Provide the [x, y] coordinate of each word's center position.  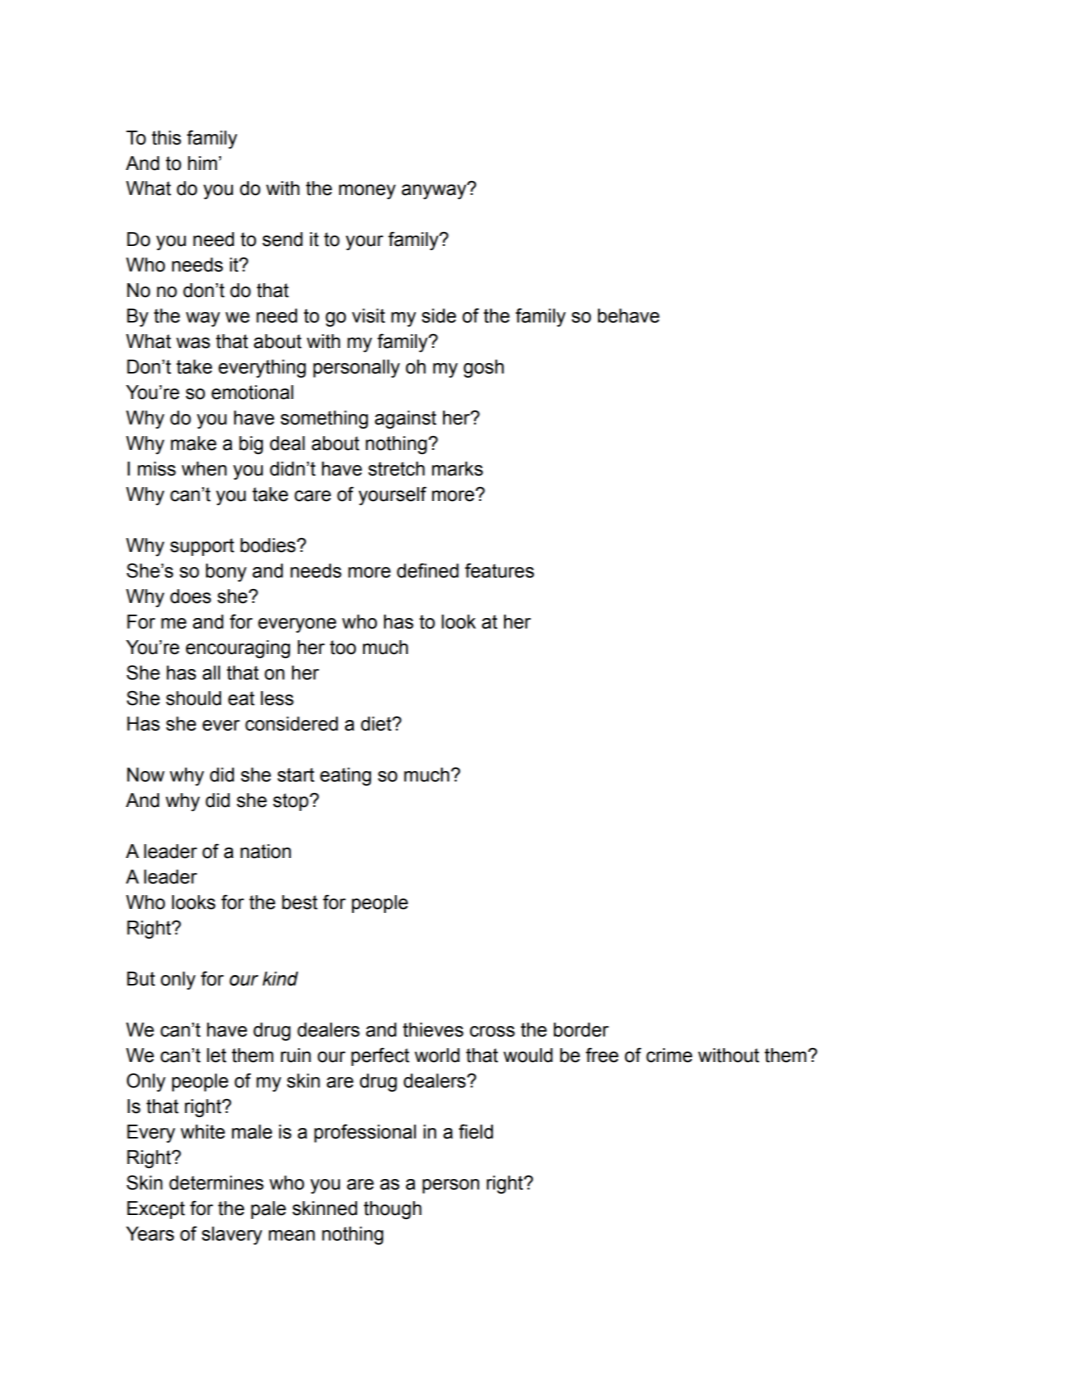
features [499, 570]
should [193, 698]
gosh [483, 368]
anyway [435, 191]
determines [216, 1182]
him [202, 163]
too [343, 647]
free [602, 1055]
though [393, 1210]
